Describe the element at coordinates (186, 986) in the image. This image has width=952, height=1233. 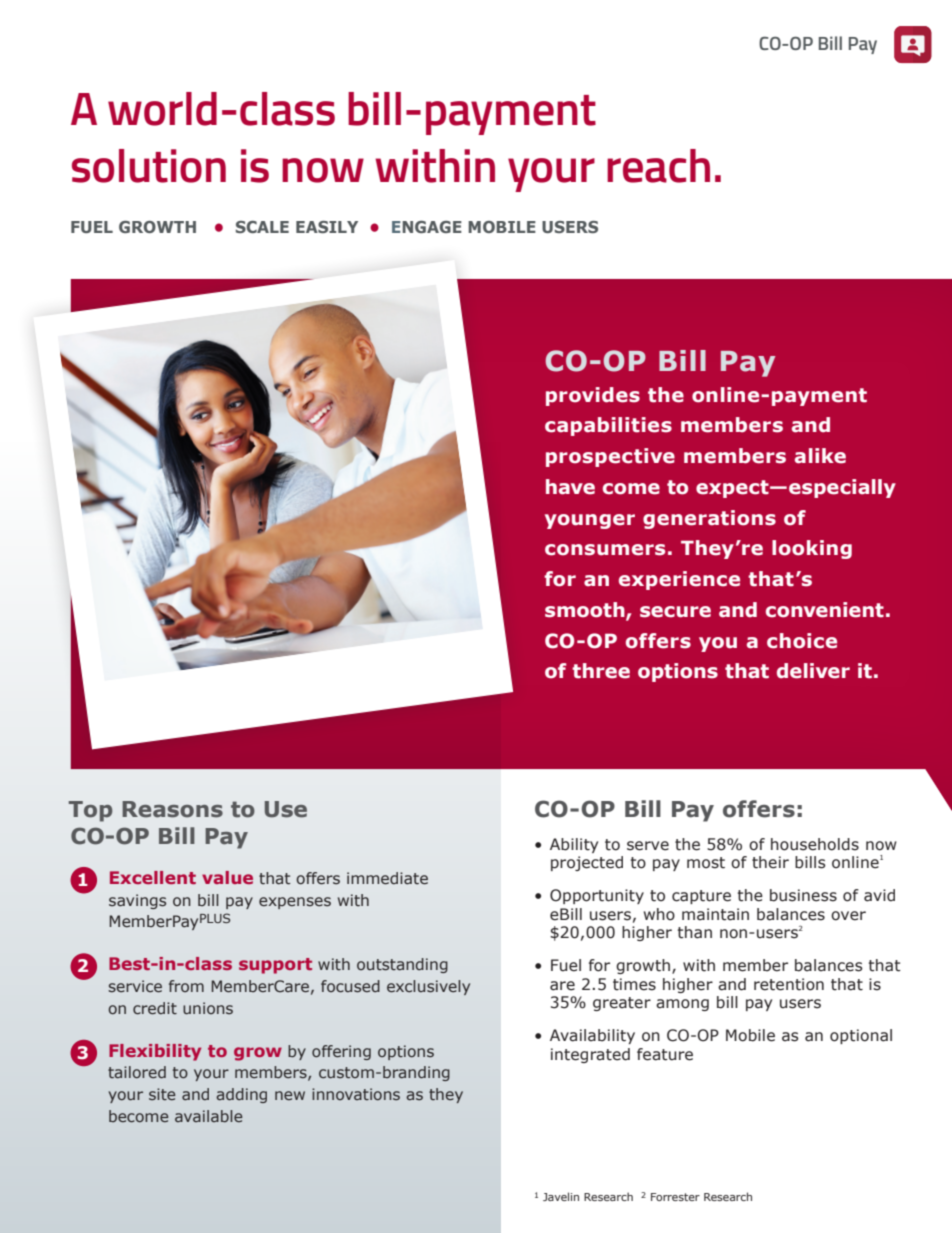
I see `from` at that location.
